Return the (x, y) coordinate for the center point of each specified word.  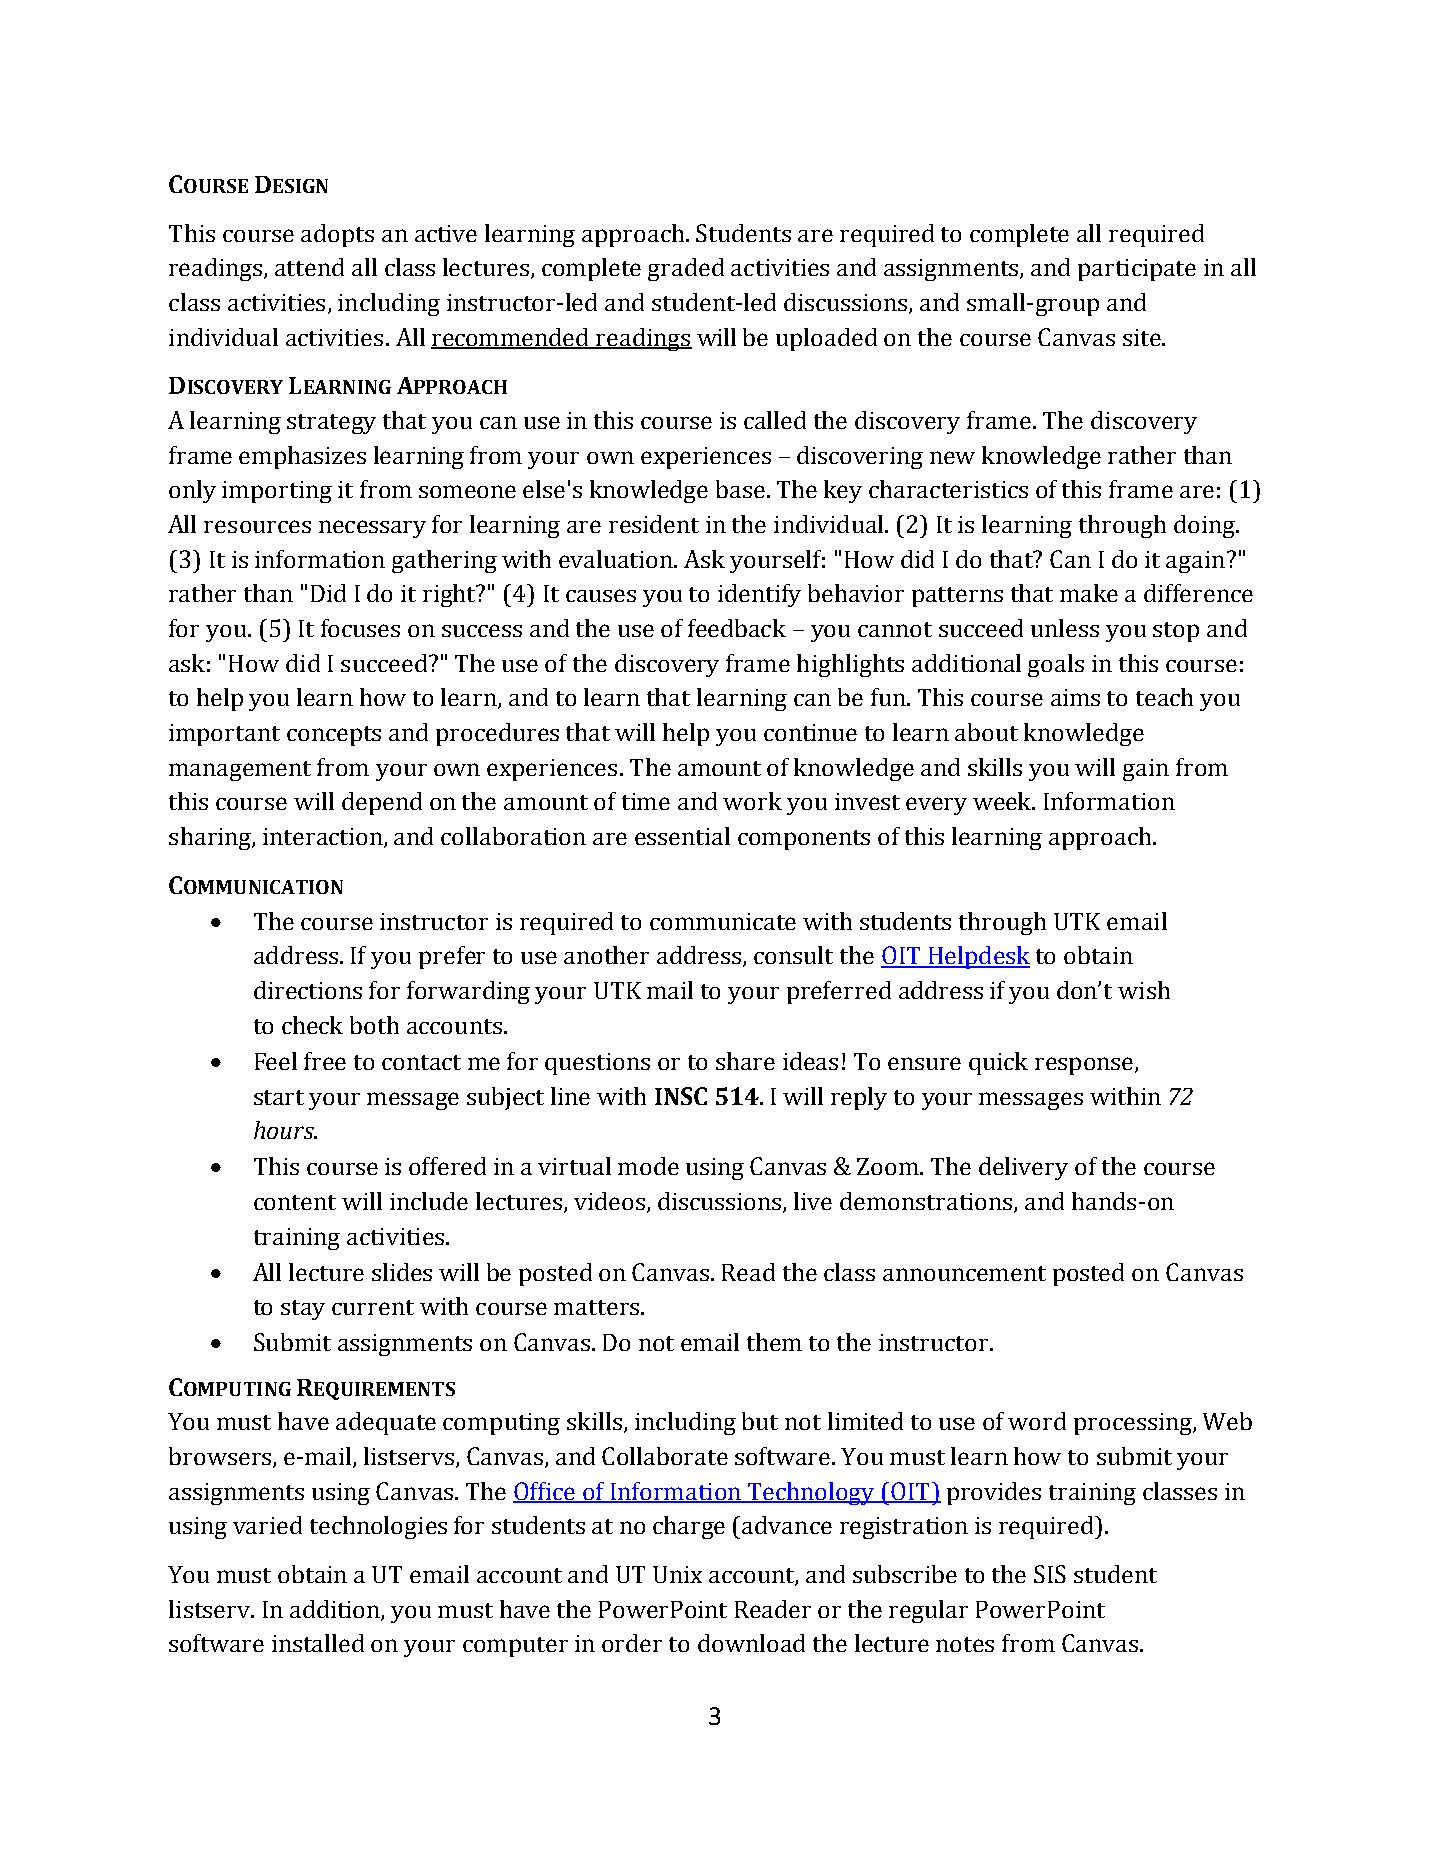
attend (309, 267)
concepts (334, 736)
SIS (1050, 1574)
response (1085, 1066)
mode (648, 1166)
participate (1137, 270)
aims (1075, 697)
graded (686, 269)
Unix (677, 1574)
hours (285, 1130)
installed (318, 1643)
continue (810, 732)
